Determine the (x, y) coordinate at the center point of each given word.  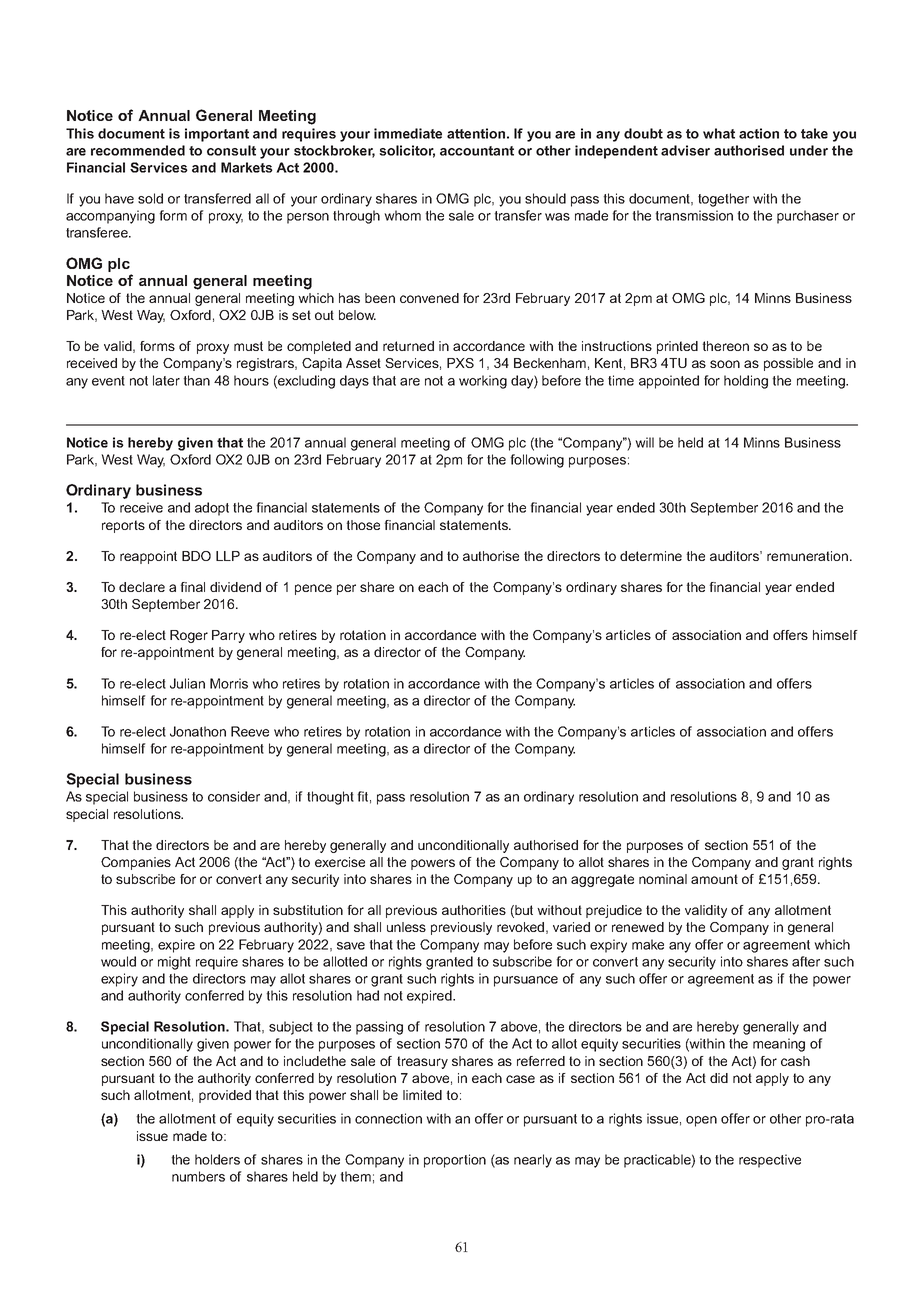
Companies (136, 863)
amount (714, 879)
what (719, 133)
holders (217, 1159)
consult (231, 150)
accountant (477, 151)
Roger (189, 636)
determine (651, 556)
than (196, 380)
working (483, 382)
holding (746, 382)
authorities (474, 910)
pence (313, 589)
